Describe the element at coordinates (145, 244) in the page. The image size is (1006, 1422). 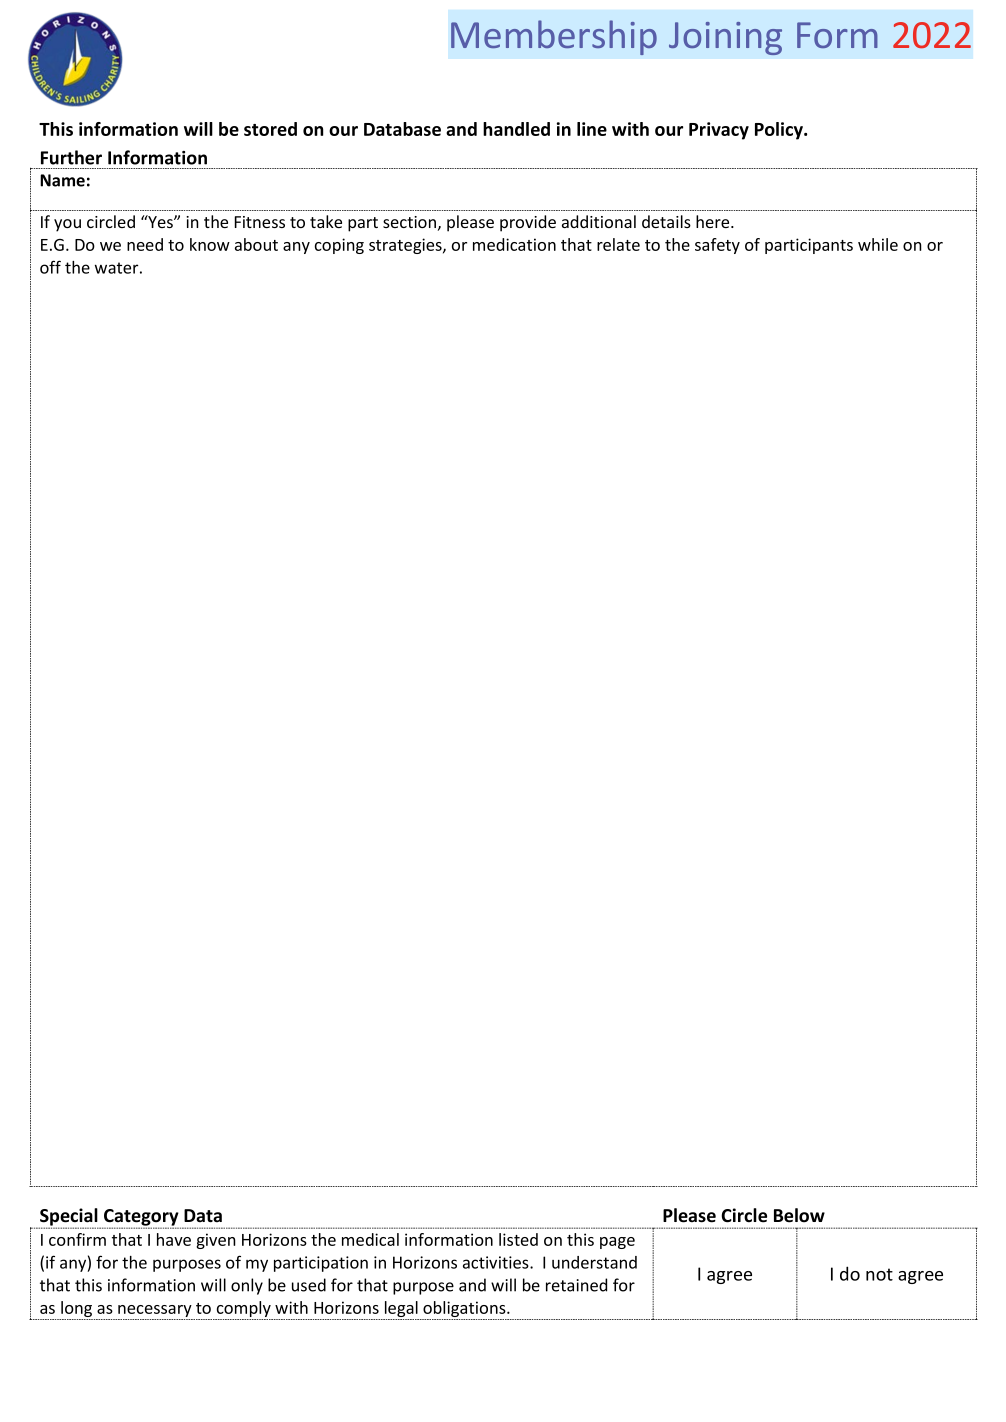
I see `need` at that location.
